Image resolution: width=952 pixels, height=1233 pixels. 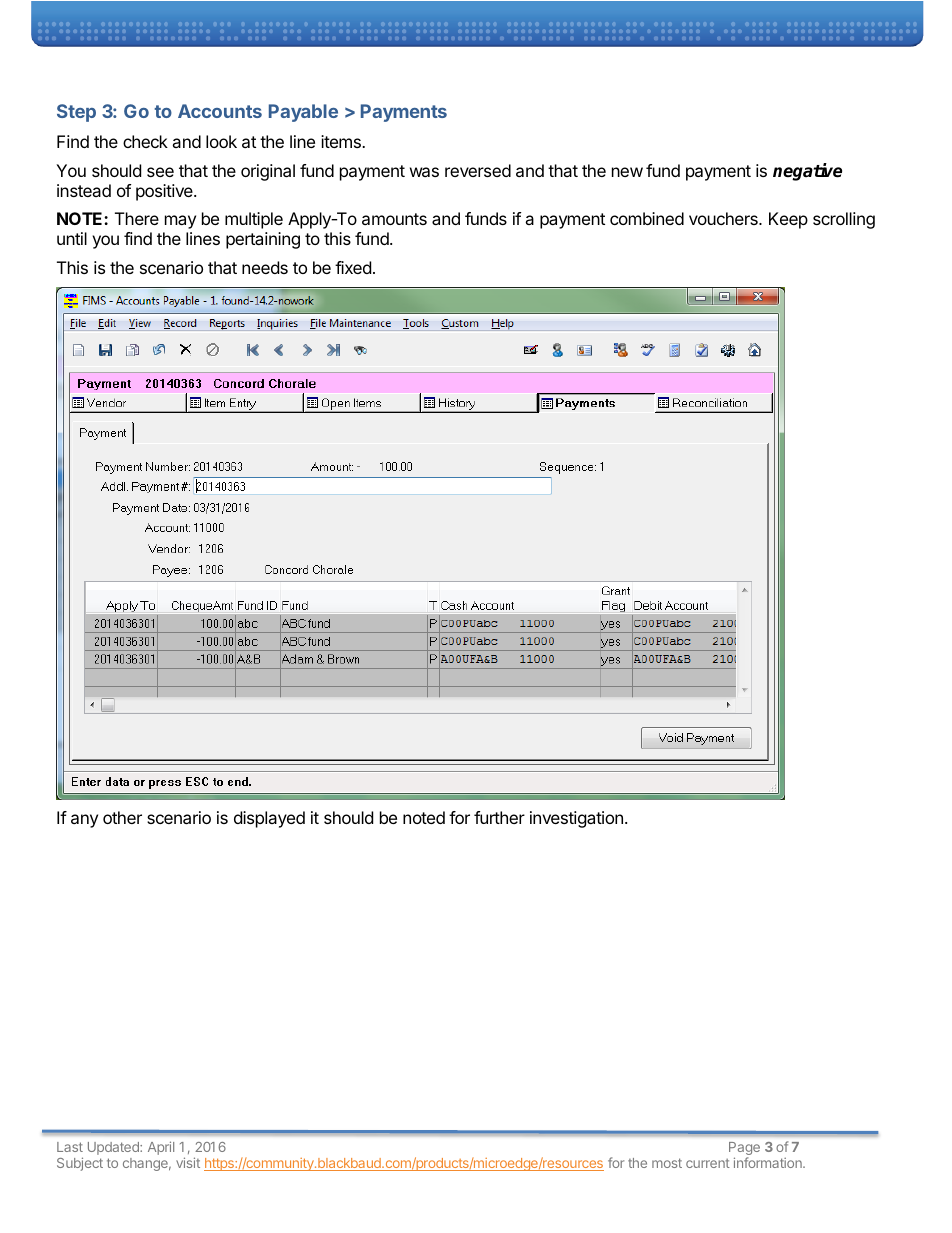 I want to click on most, so click(x=667, y=1163).
